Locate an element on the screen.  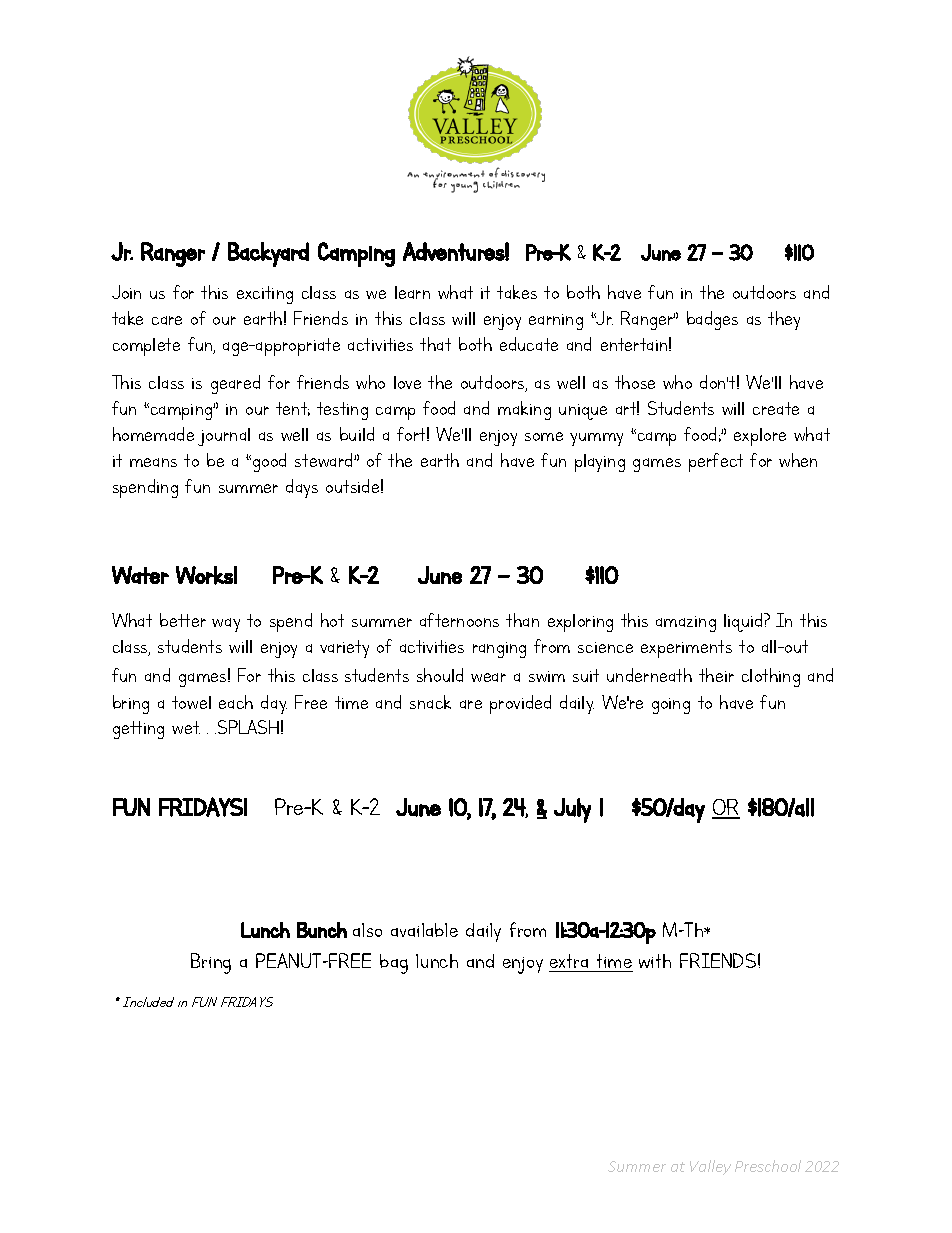
Preschool is located at coordinates (768, 1166).
